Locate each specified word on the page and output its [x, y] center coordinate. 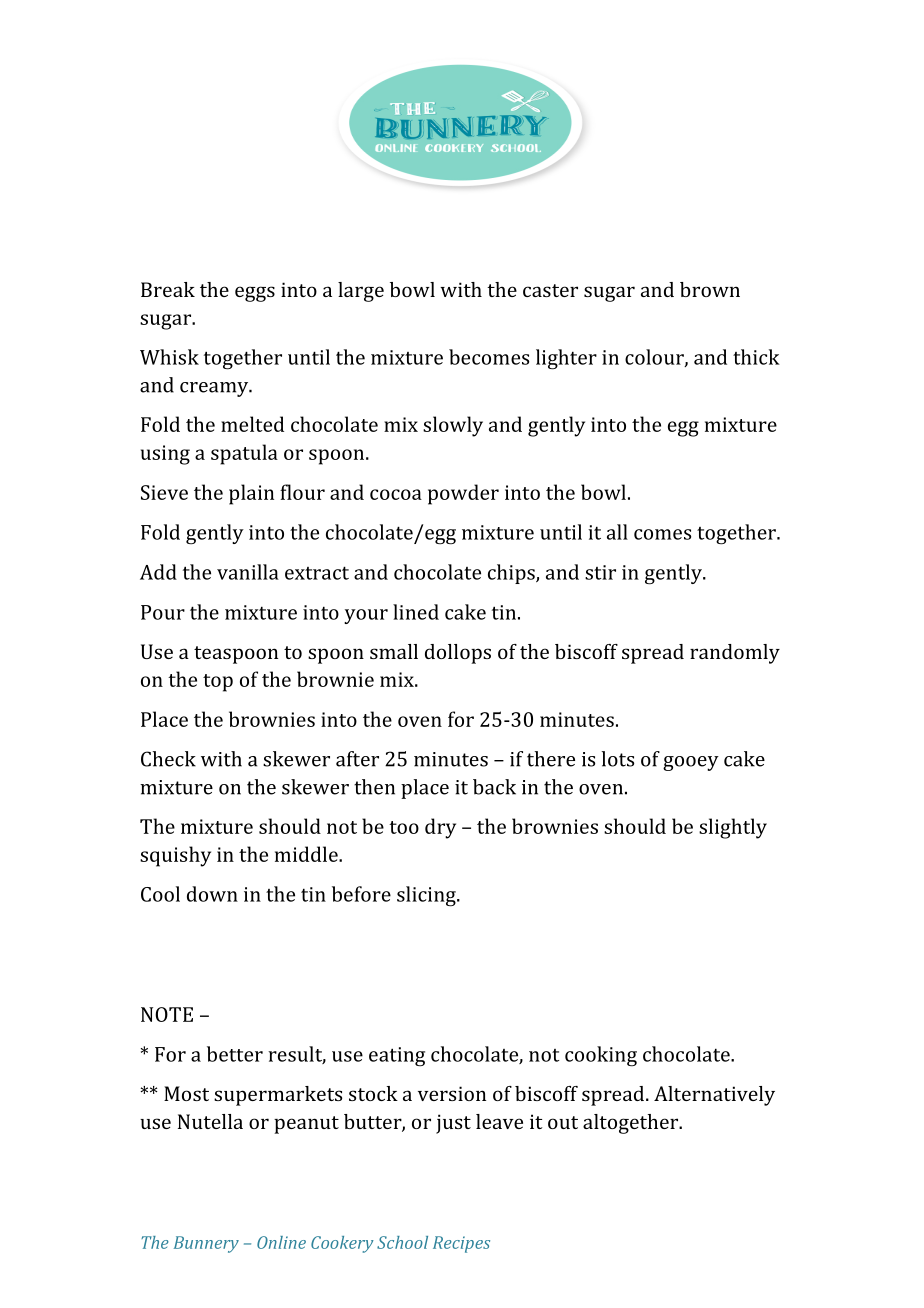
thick [756, 357]
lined [416, 612]
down [212, 894]
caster [550, 290]
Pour [163, 612]
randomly [735, 654]
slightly [733, 828]
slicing [427, 896]
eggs [255, 294]
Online [281, 1242]
